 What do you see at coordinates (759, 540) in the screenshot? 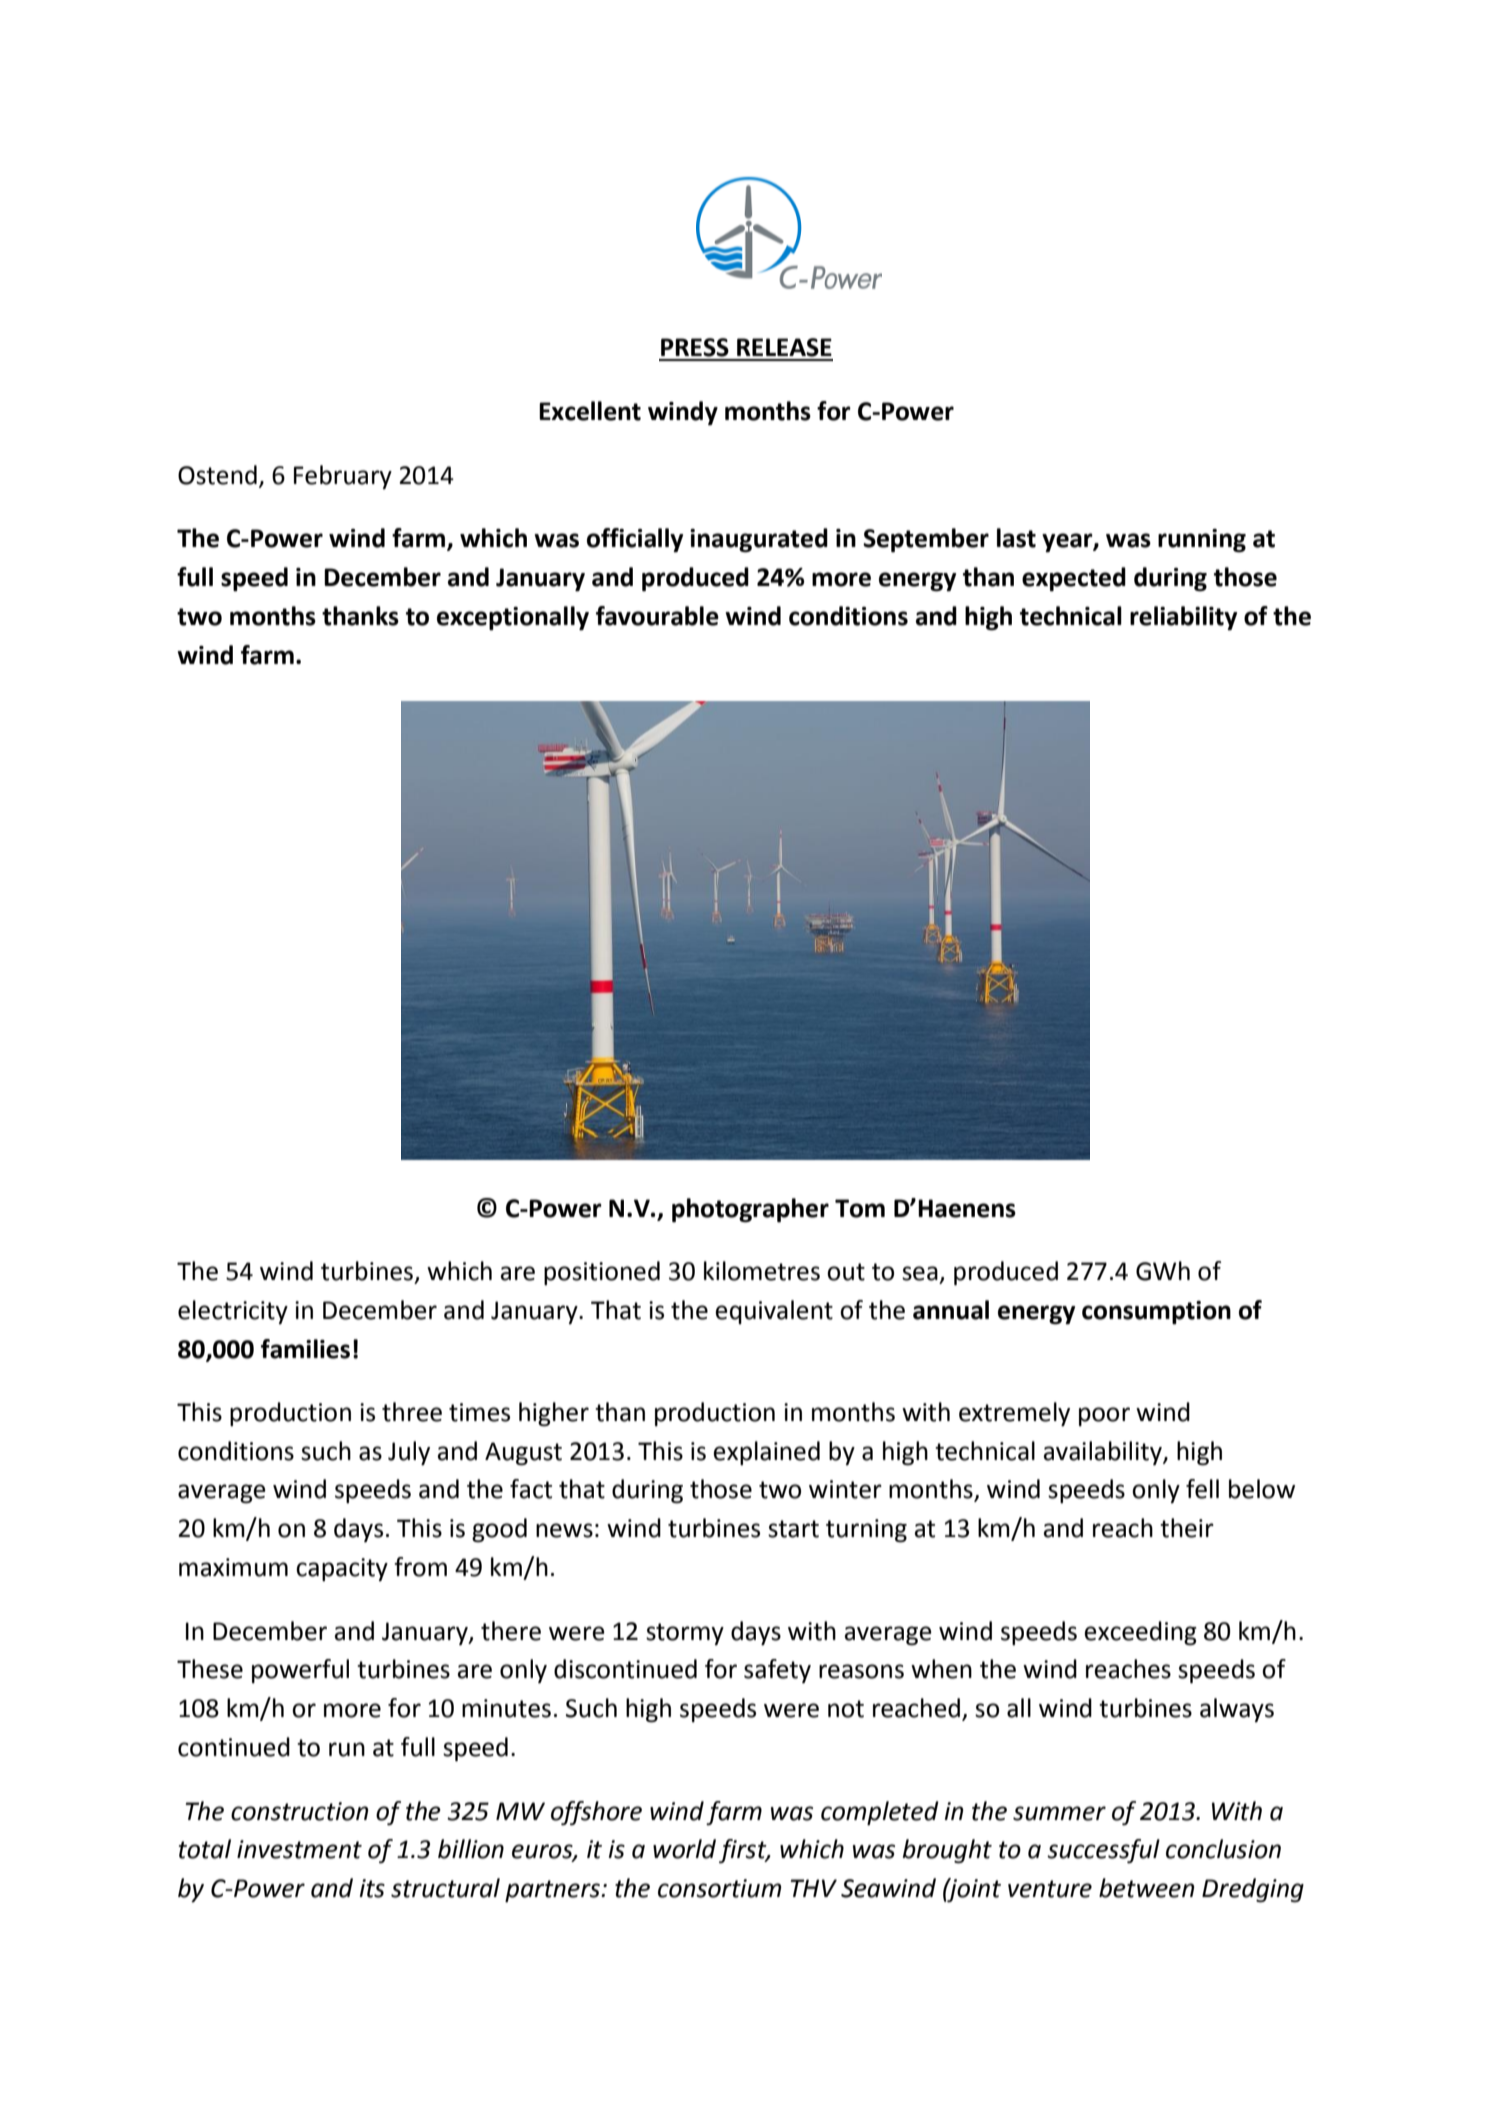
I see `inaugurated` at bounding box center [759, 540].
